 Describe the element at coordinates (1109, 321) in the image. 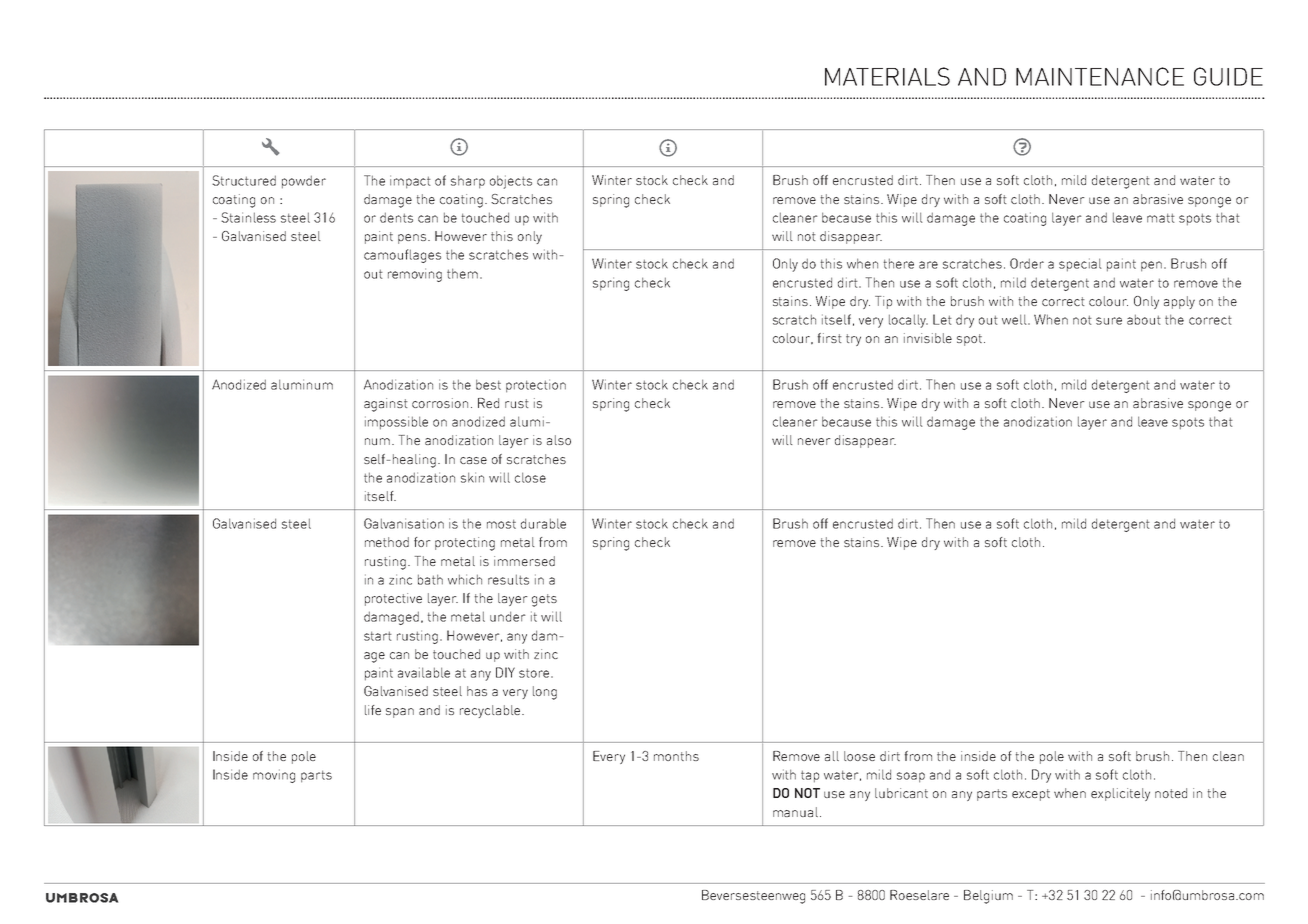

I see `sure` at that location.
